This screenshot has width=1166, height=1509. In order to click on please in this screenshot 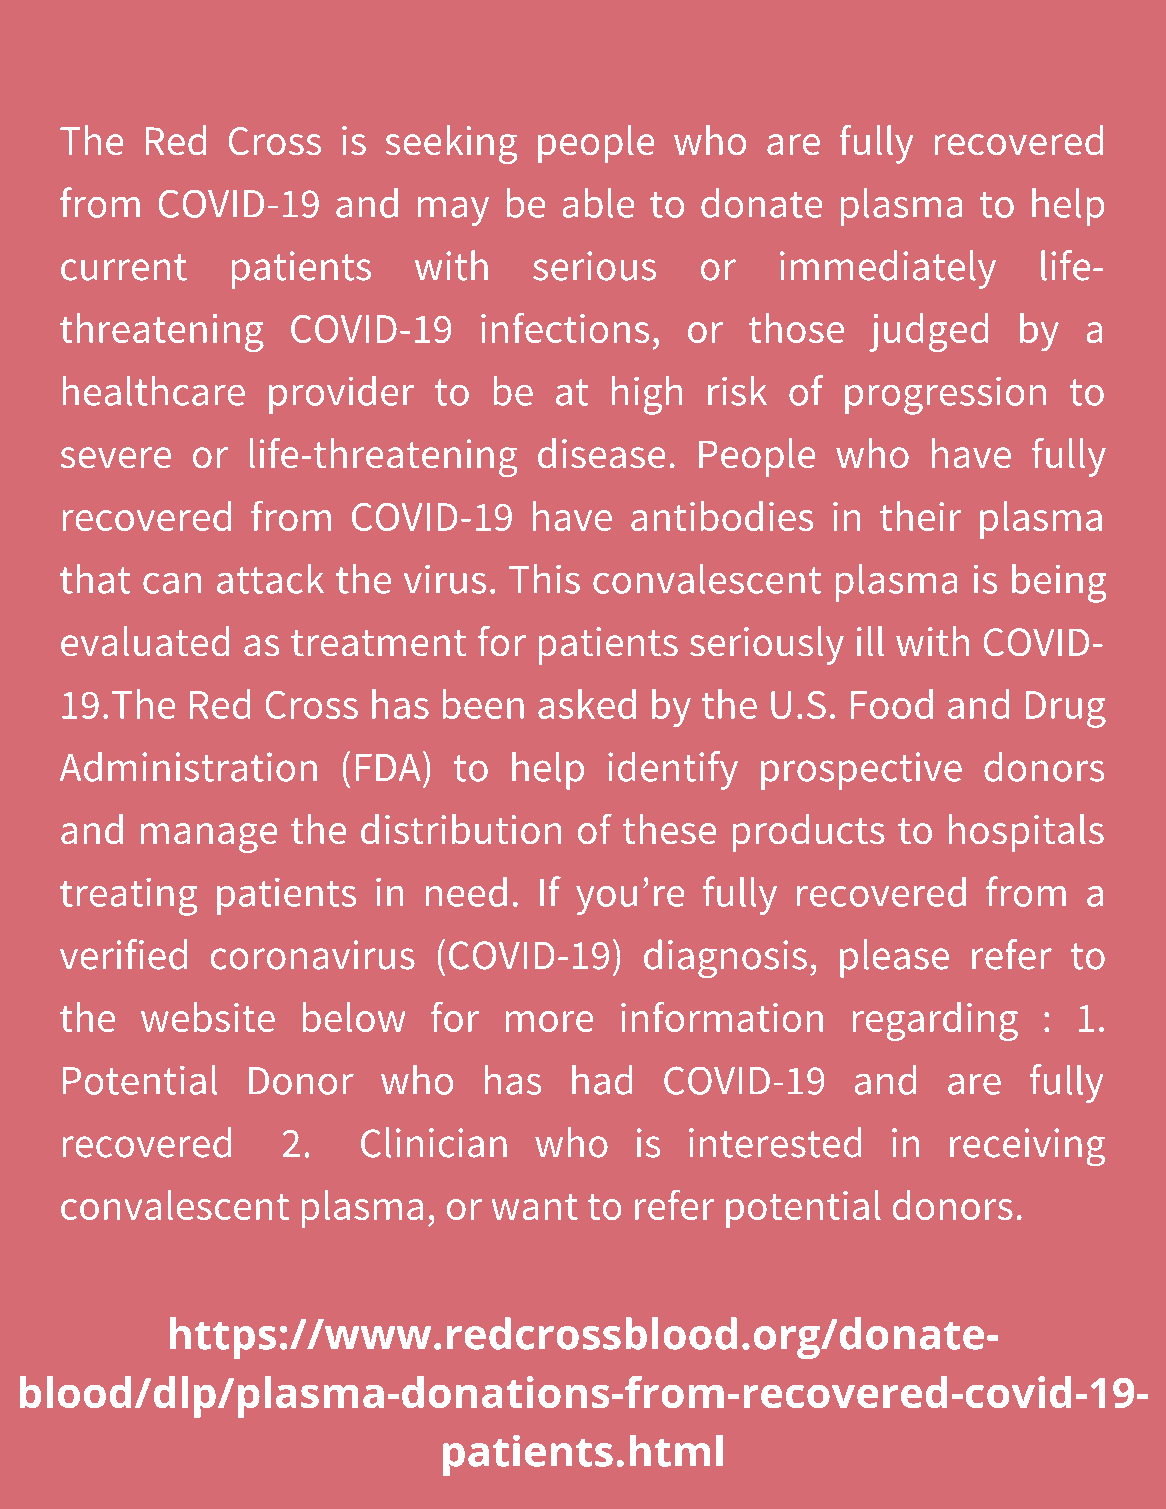, I will do `click(894, 958)`.
